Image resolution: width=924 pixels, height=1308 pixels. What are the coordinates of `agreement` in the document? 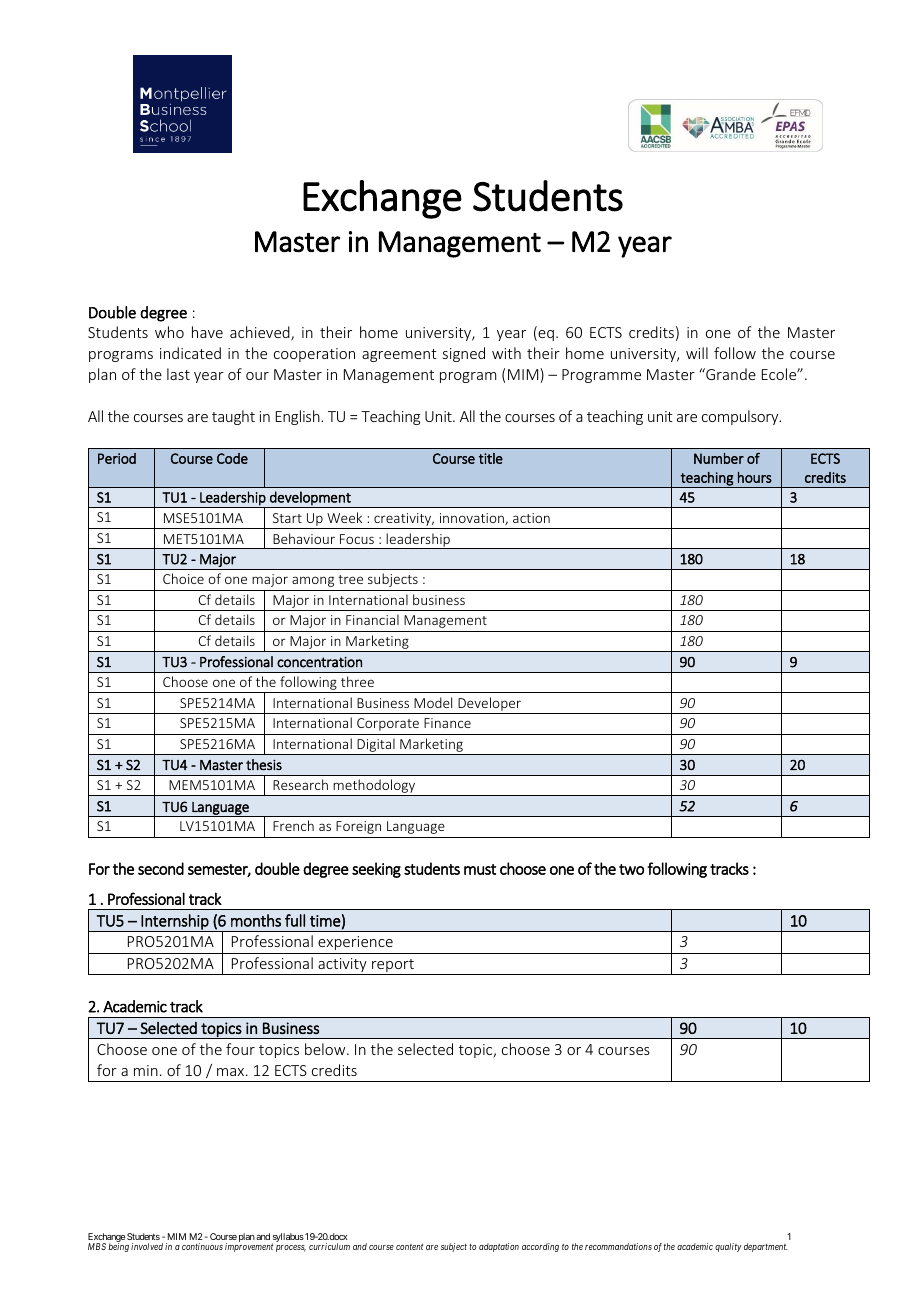 It's located at (399, 355).
